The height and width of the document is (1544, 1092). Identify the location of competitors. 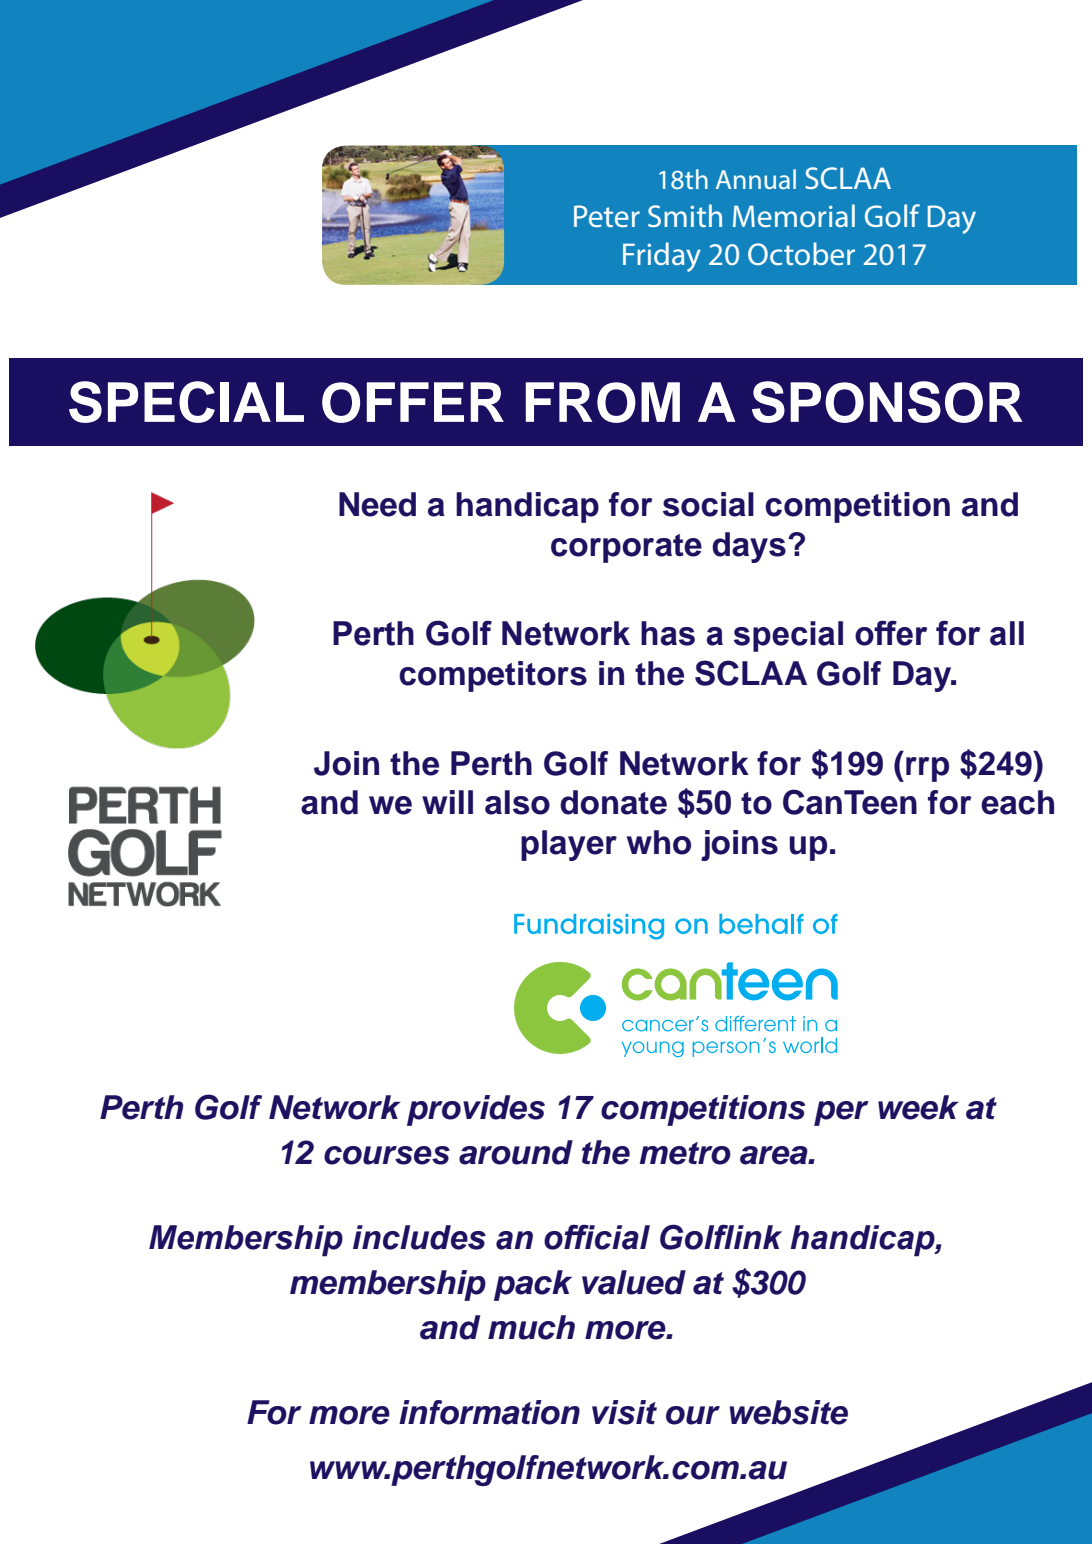
(493, 676).
